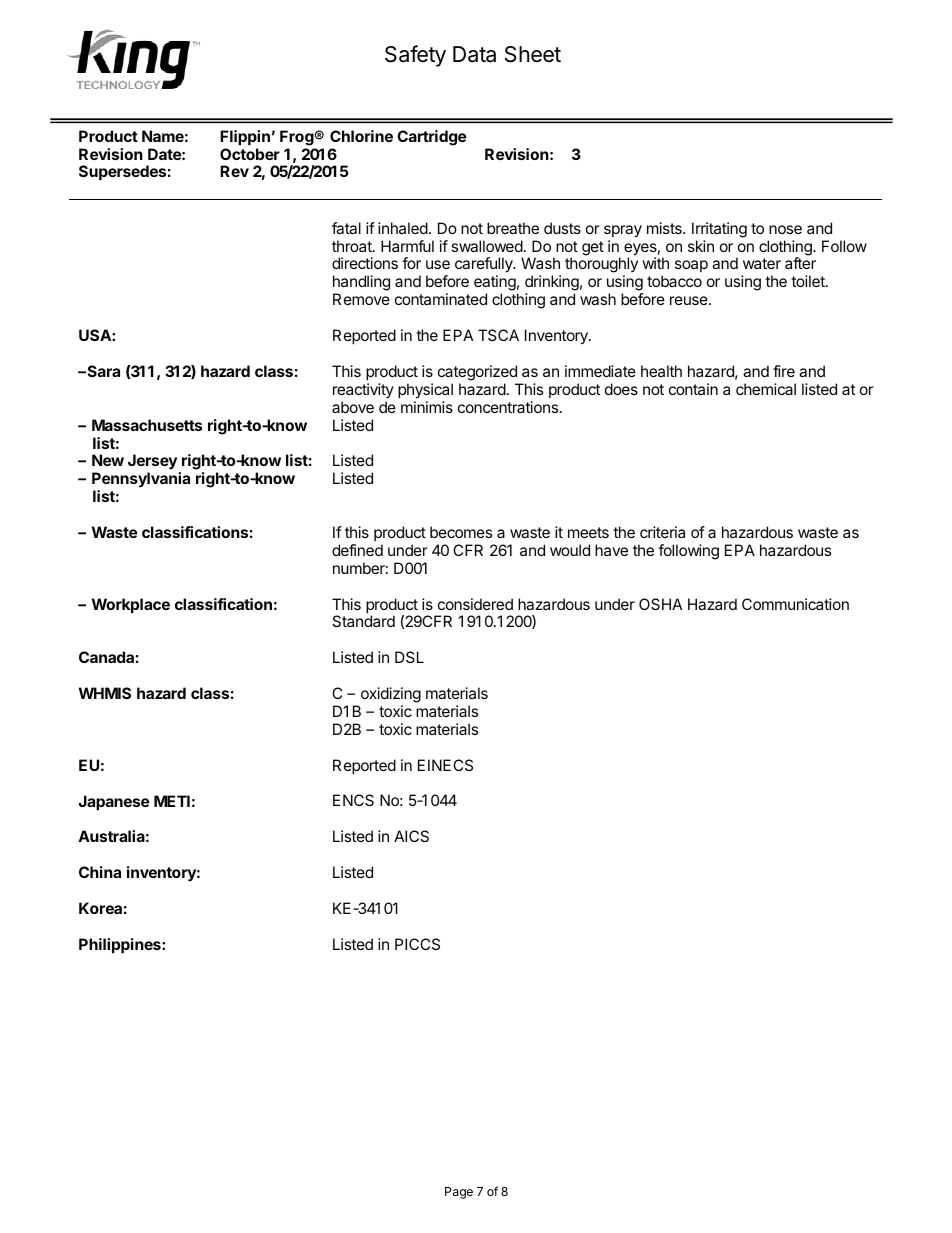 Image resolution: width=952 pixels, height=1233 pixels. I want to click on Japanese, so click(113, 802).
